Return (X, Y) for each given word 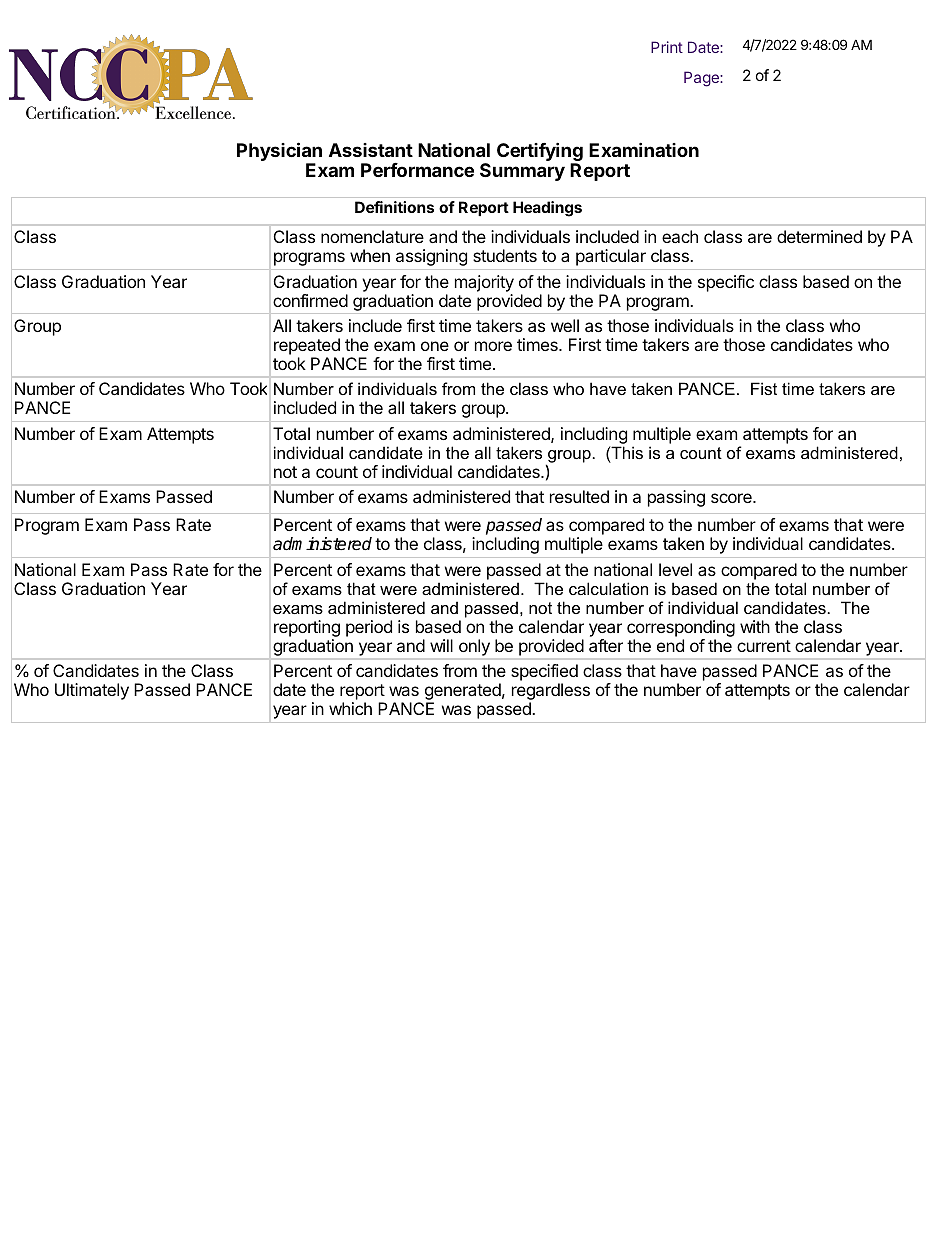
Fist (764, 388)
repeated (307, 346)
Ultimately (92, 691)
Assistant (371, 150)
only (474, 647)
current (764, 646)
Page (702, 79)
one (435, 346)
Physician (279, 151)
